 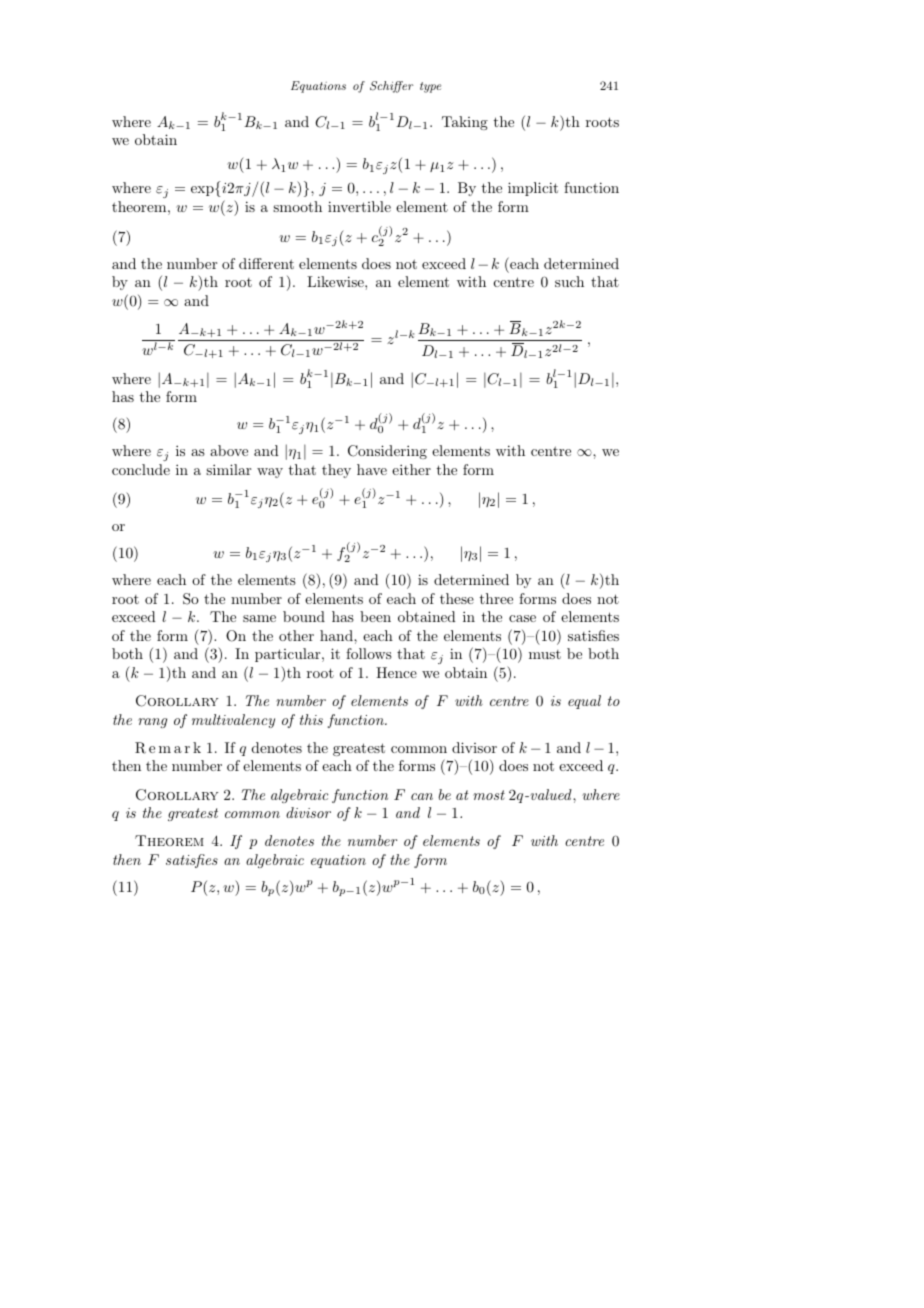 What do you see at coordinates (375, 616) in the page?
I see `been` at bounding box center [375, 616].
